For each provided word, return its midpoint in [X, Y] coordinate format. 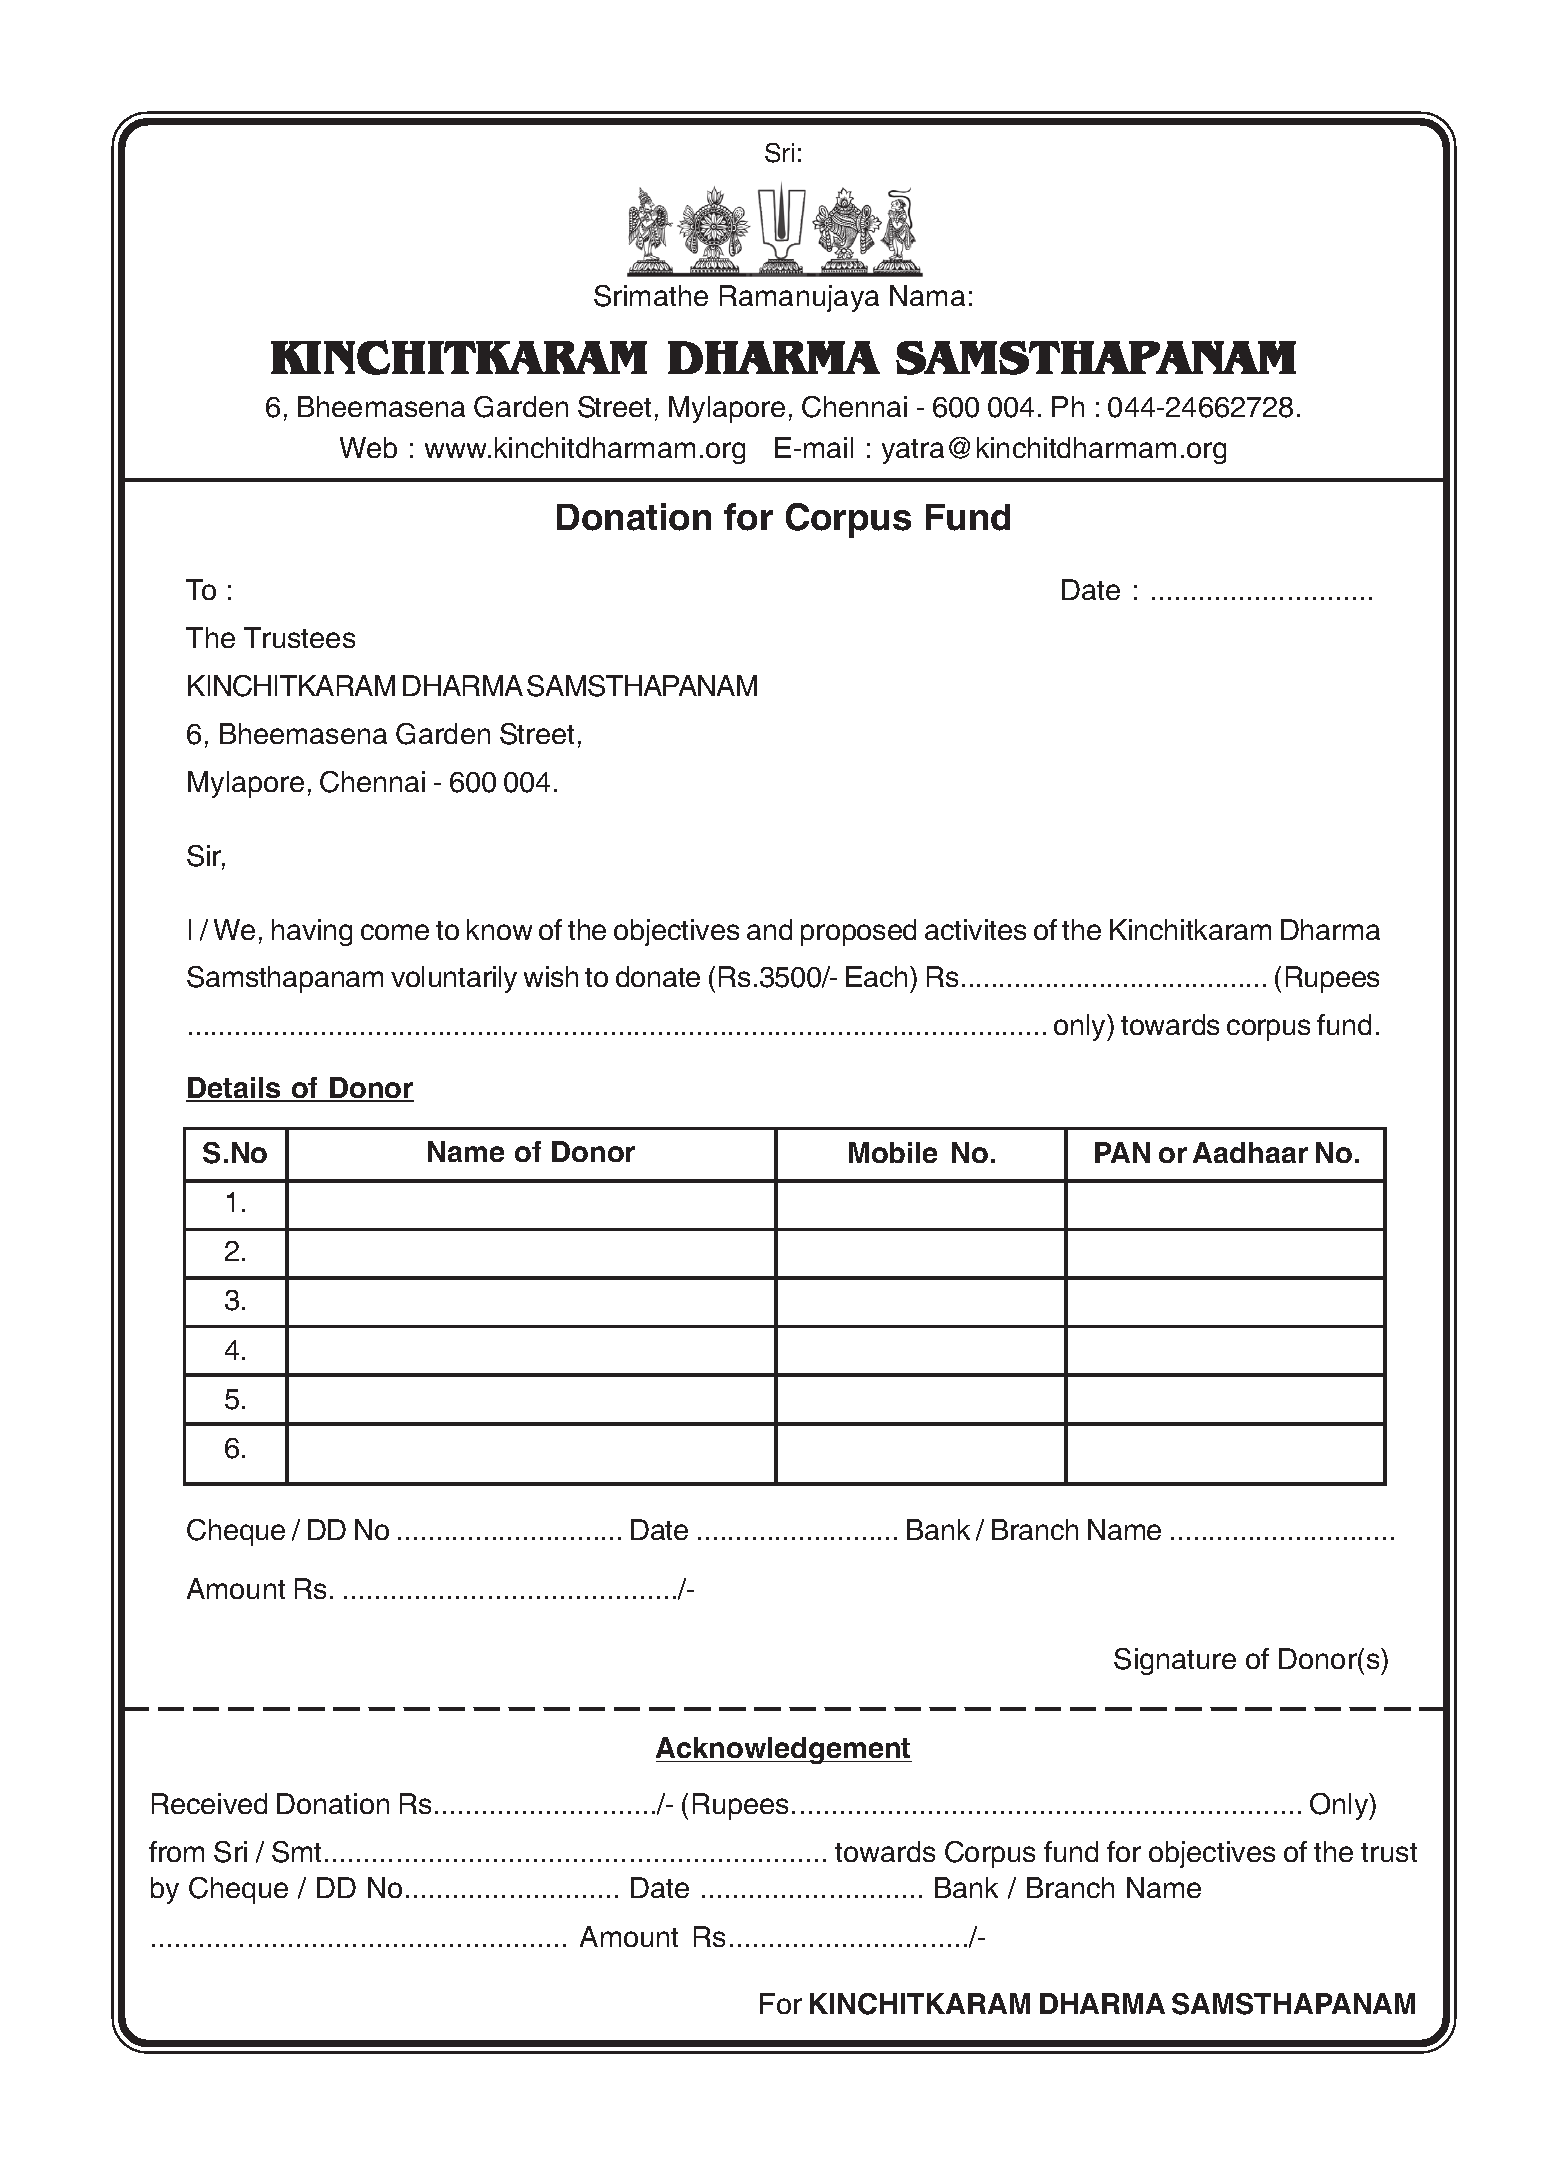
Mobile [893, 1152]
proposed [858, 932]
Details [234, 1089]
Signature [1175, 1661]
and [769, 929]
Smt [296, 1852]
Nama [927, 295]
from [176, 1851]
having [312, 932]
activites [975, 929]
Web [368, 447]
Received [209, 1803]
